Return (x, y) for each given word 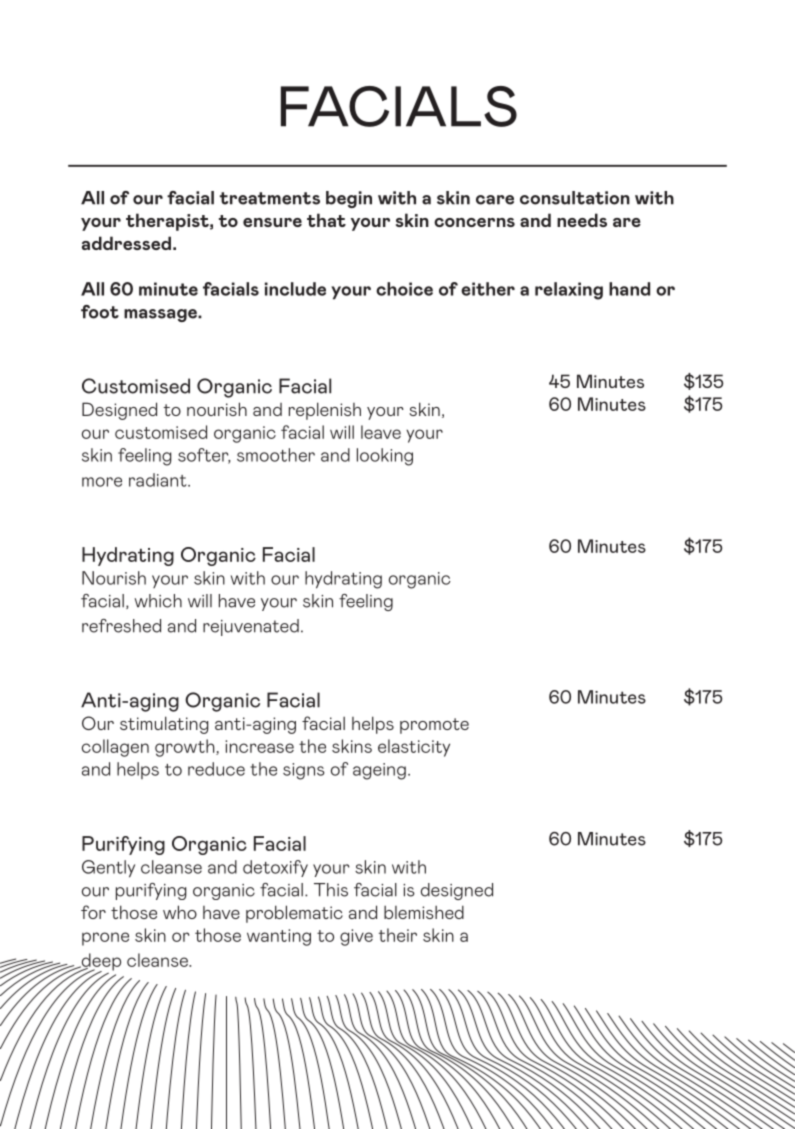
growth (186, 748)
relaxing (569, 291)
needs (582, 220)
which (158, 601)
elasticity (414, 748)
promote (434, 726)
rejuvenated (251, 627)
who (180, 912)
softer (204, 456)
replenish (325, 411)
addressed (126, 243)
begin (349, 199)
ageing (379, 771)
